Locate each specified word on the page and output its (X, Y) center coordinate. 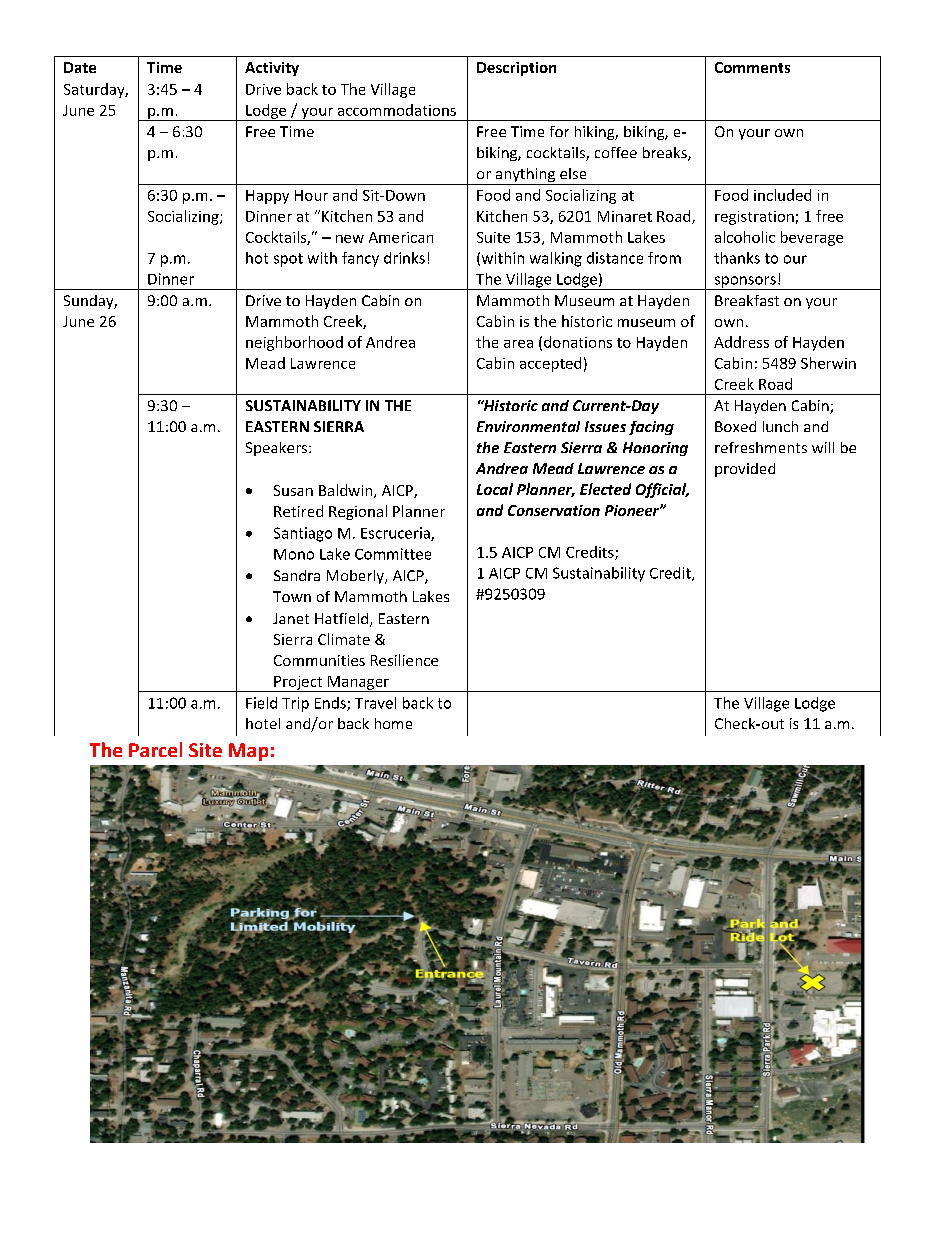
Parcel (155, 749)
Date (80, 67)
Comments (752, 67)
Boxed (735, 426)
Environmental (528, 426)
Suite (493, 237)
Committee (393, 554)
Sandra (297, 575)
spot (288, 260)
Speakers (278, 449)
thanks (737, 258)
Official (662, 490)
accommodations (397, 110)
